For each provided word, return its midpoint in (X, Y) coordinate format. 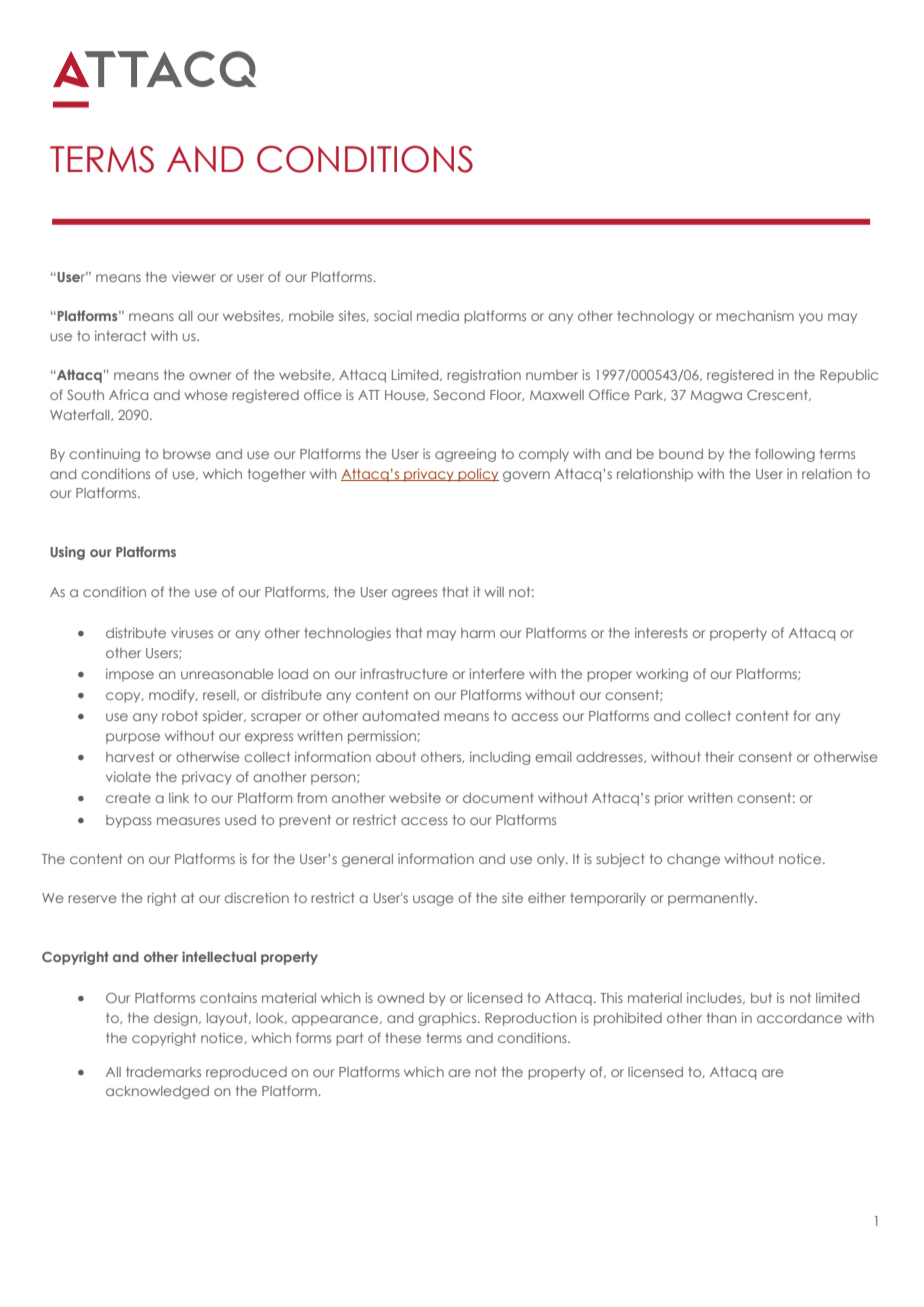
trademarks (163, 1072)
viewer (194, 276)
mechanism (755, 315)
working (662, 675)
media (438, 315)
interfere (497, 673)
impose (130, 675)
